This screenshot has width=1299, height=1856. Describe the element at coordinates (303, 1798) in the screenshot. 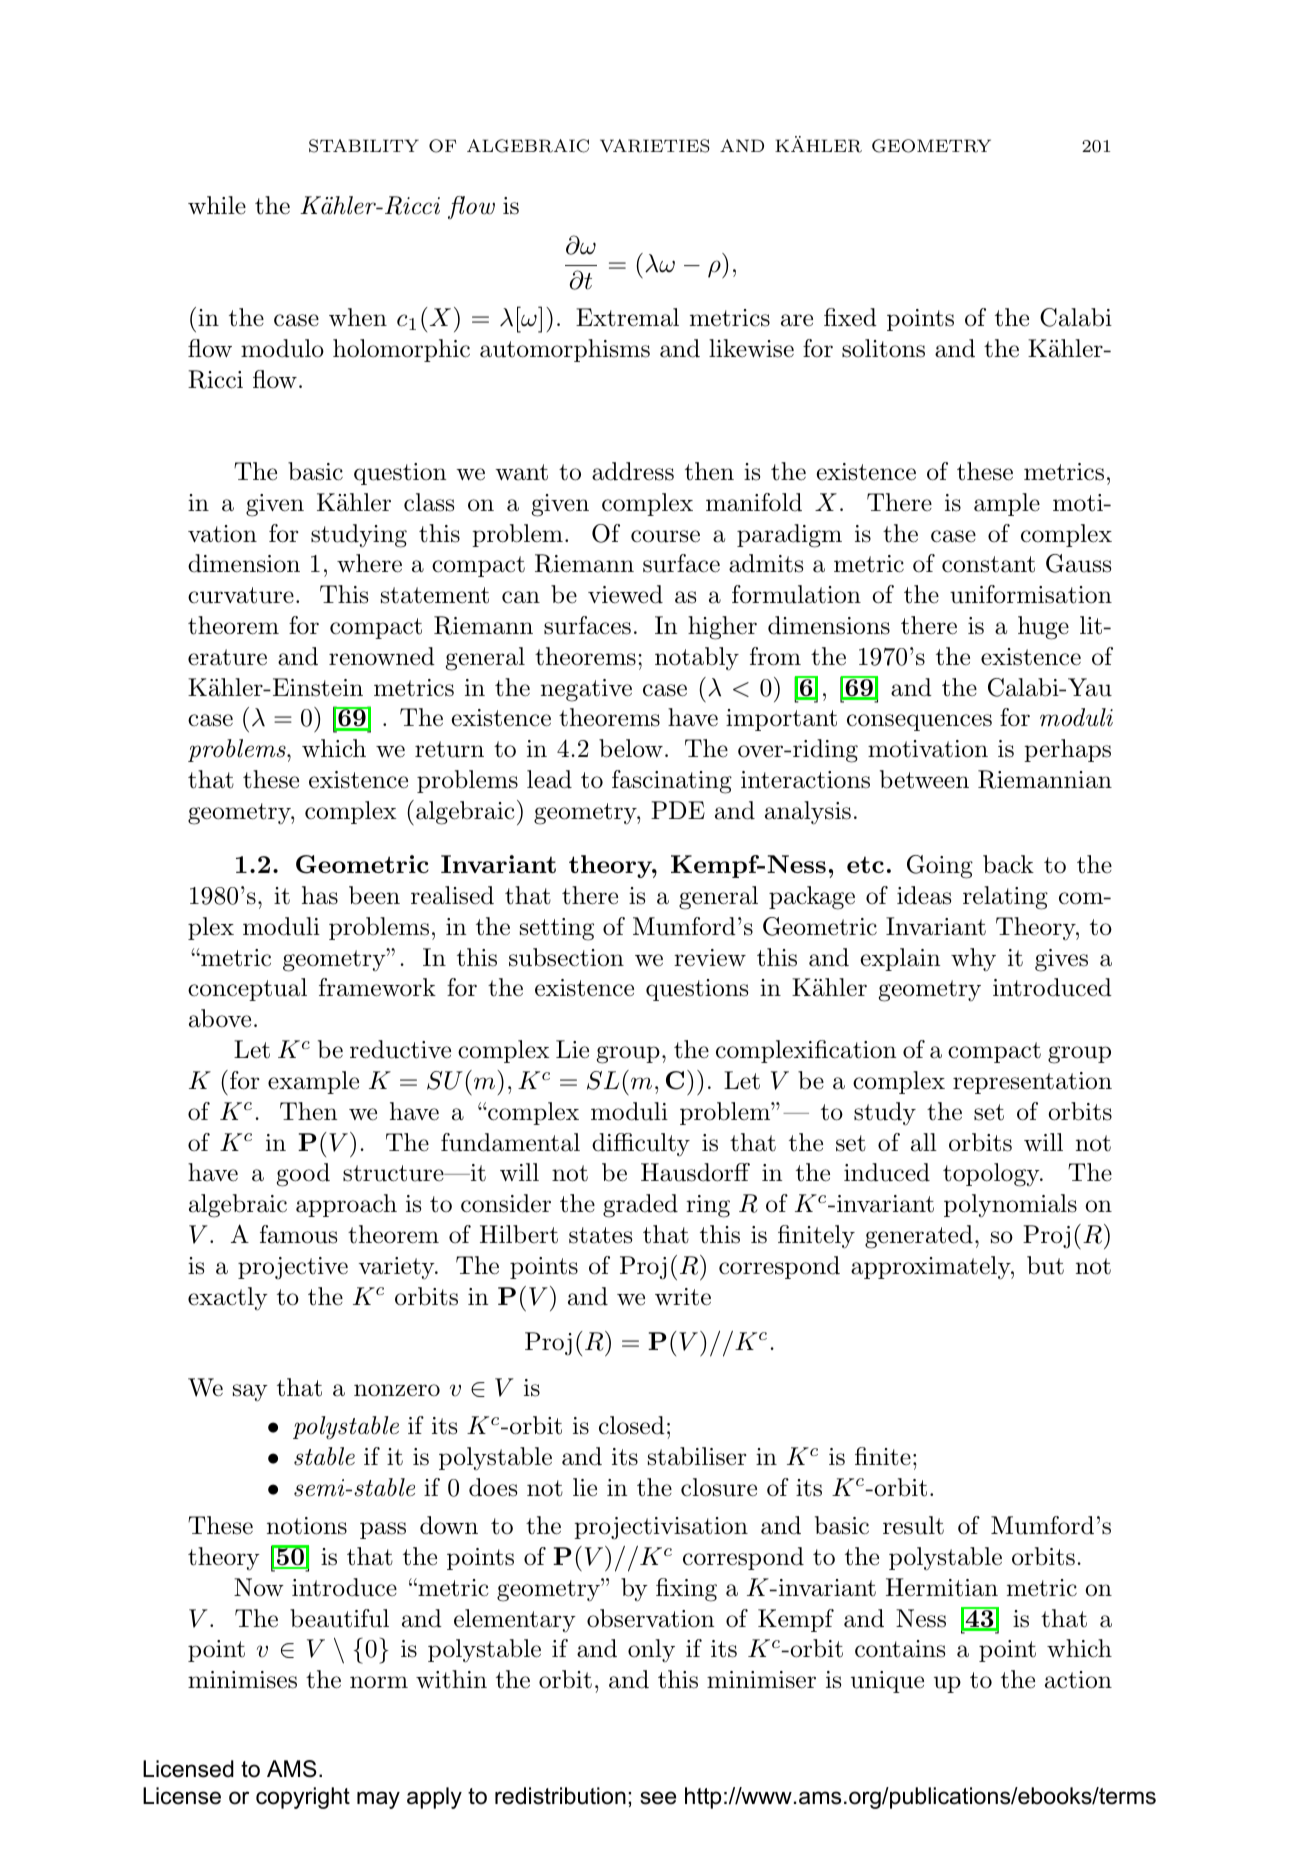

I see `copyright` at that location.
